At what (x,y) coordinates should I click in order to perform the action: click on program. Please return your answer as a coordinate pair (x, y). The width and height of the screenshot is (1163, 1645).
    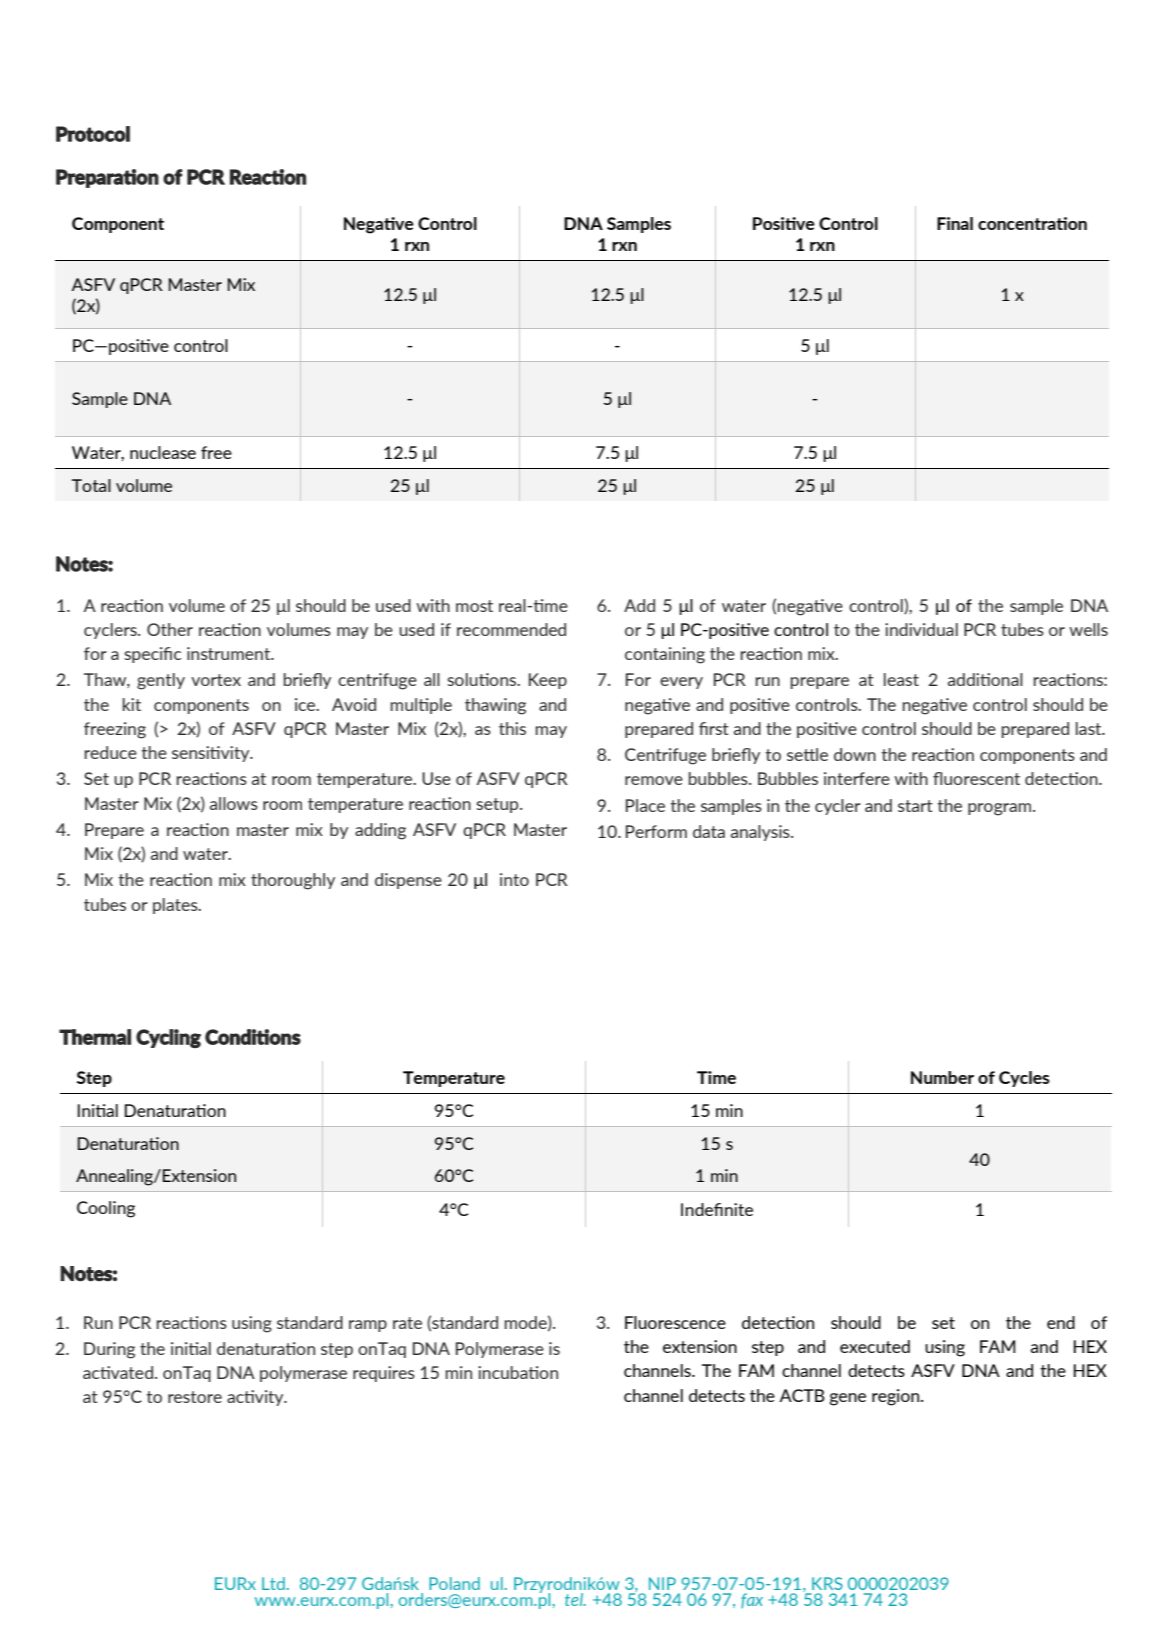
    Looking at the image, I should click on (1001, 809).
